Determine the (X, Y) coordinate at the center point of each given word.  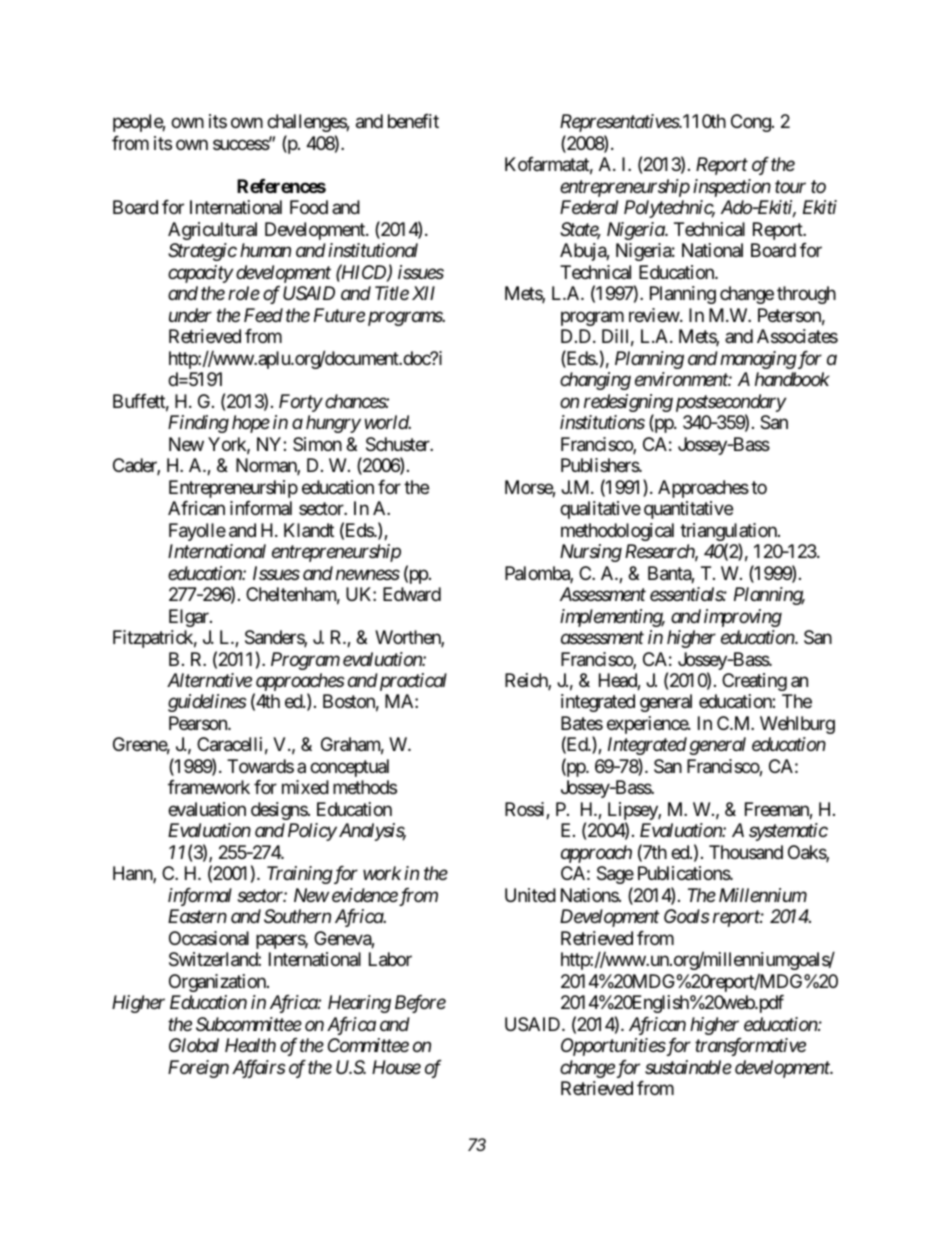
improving (743, 618)
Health (250, 1045)
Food (309, 207)
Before (420, 1004)
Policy (312, 832)
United (530, 895)
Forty (301, 403)
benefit (413, 121)
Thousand (746, 852)
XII (423, 293)
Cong (751, 123)
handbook (792, 379)
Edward (412, 594)
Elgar (190, 618)
